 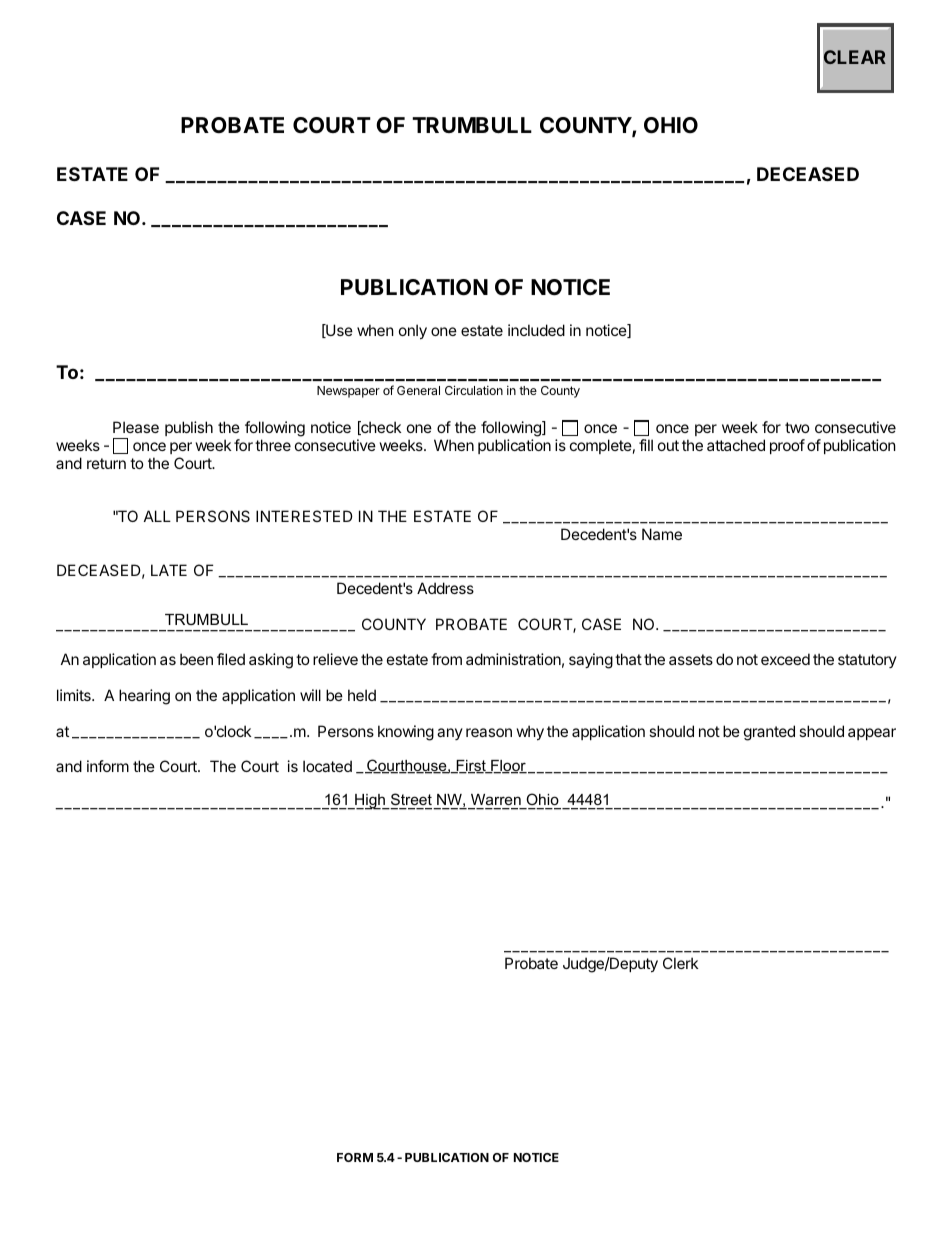 I want to click on proof, so click(x=787, y=446).
